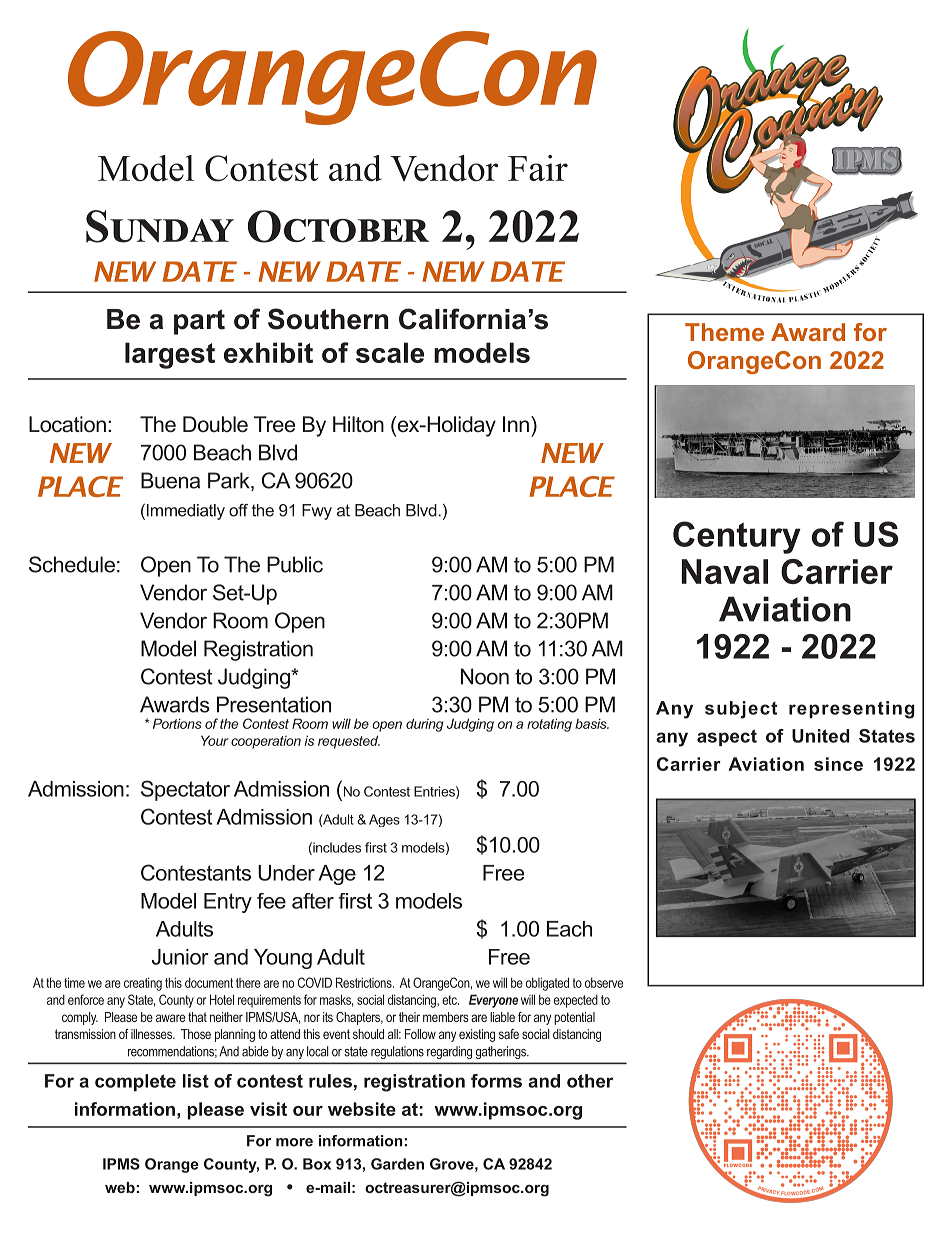 This page has height=1233, width=952. I want to click on Sunday, so click(160, 226).
